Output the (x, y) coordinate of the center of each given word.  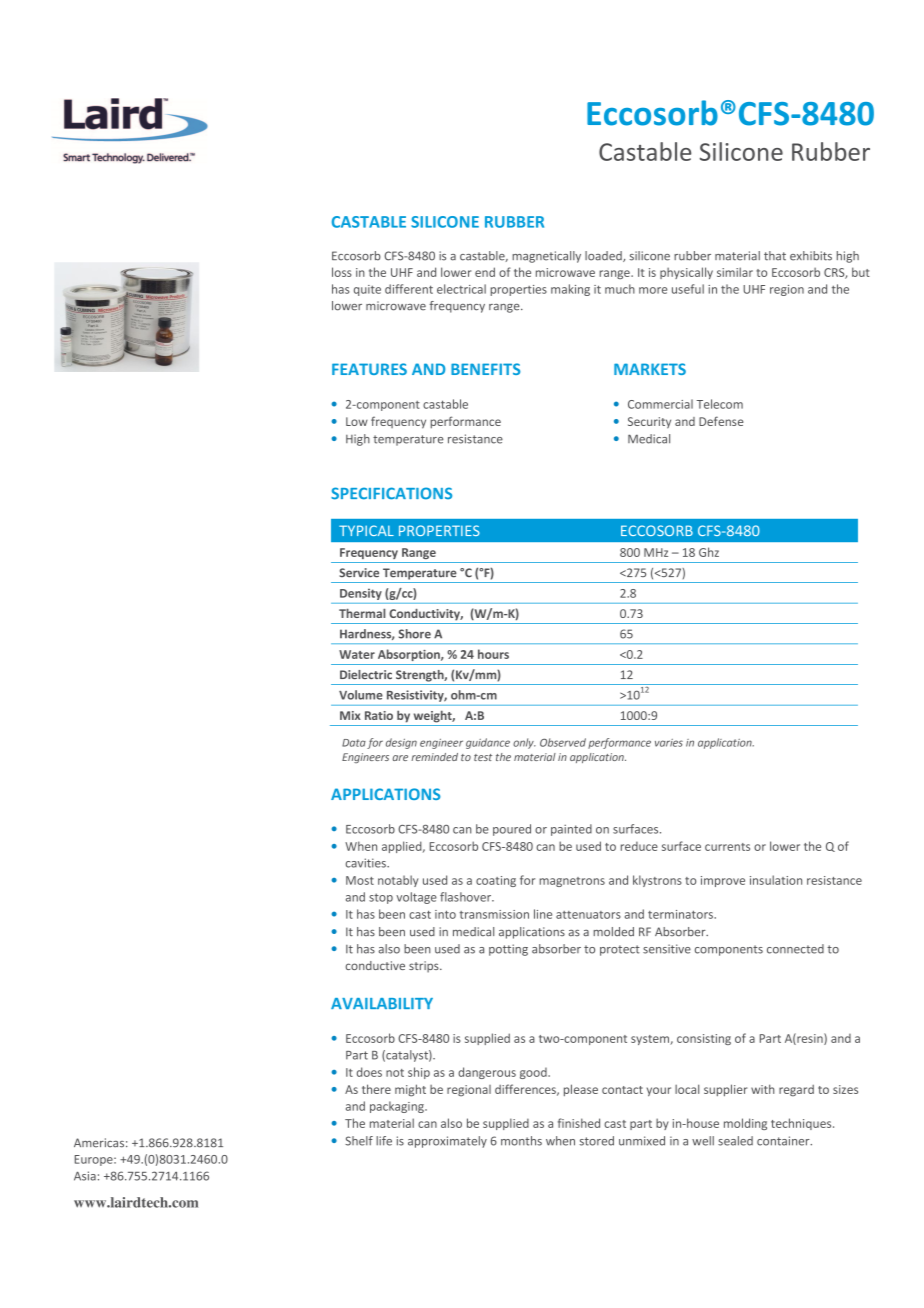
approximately (447, 1142)
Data (354, 743)
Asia (85, 1176)
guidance (488, 743)
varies (669, 743)
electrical (461, 289)
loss (342, 272)
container (784, 1141)
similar (735, 272)
